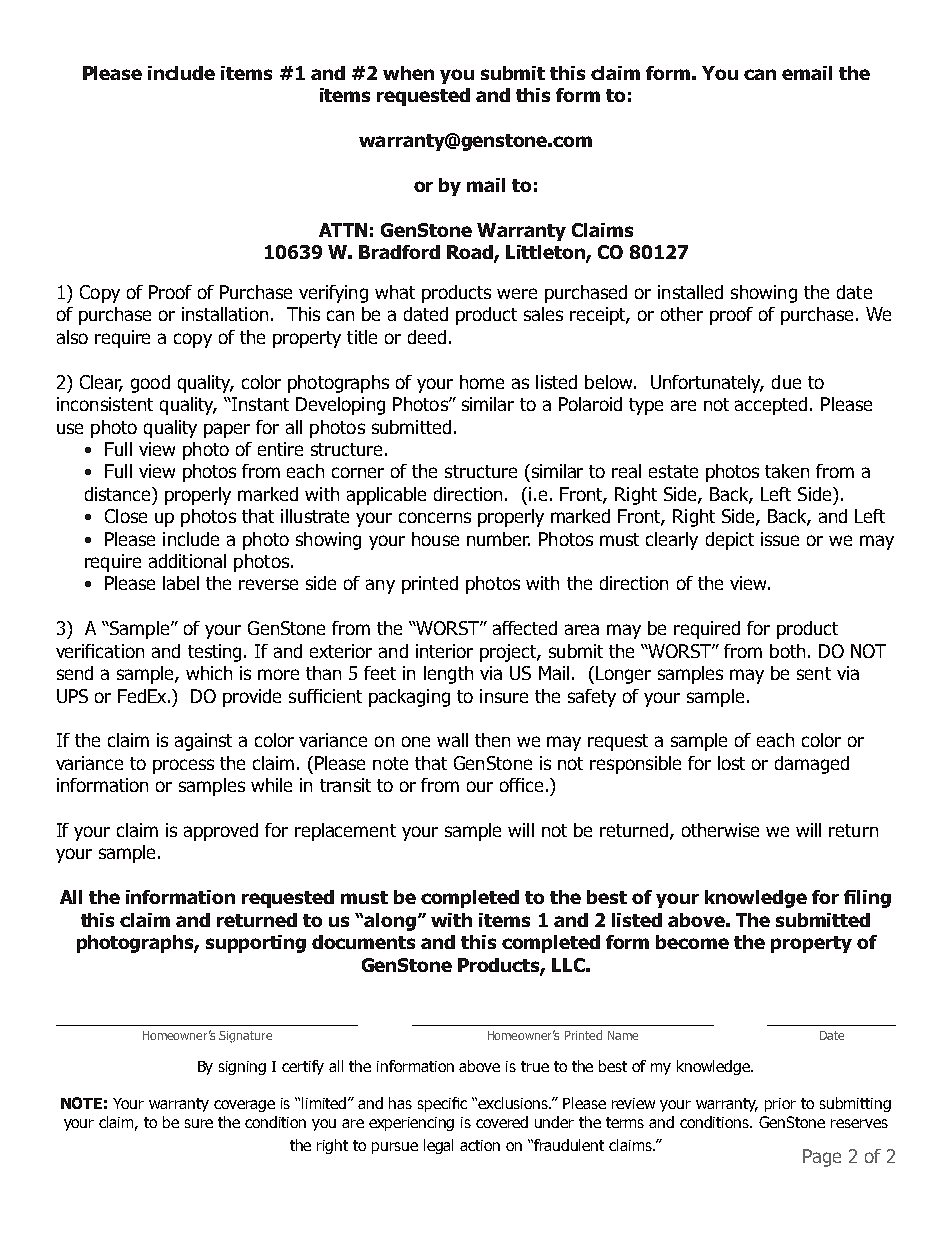 The height and width of the screenshot is (1233, 952). Describe the element at coordinates (780, 1105) in the screenshot. I see `prior` at that location.
